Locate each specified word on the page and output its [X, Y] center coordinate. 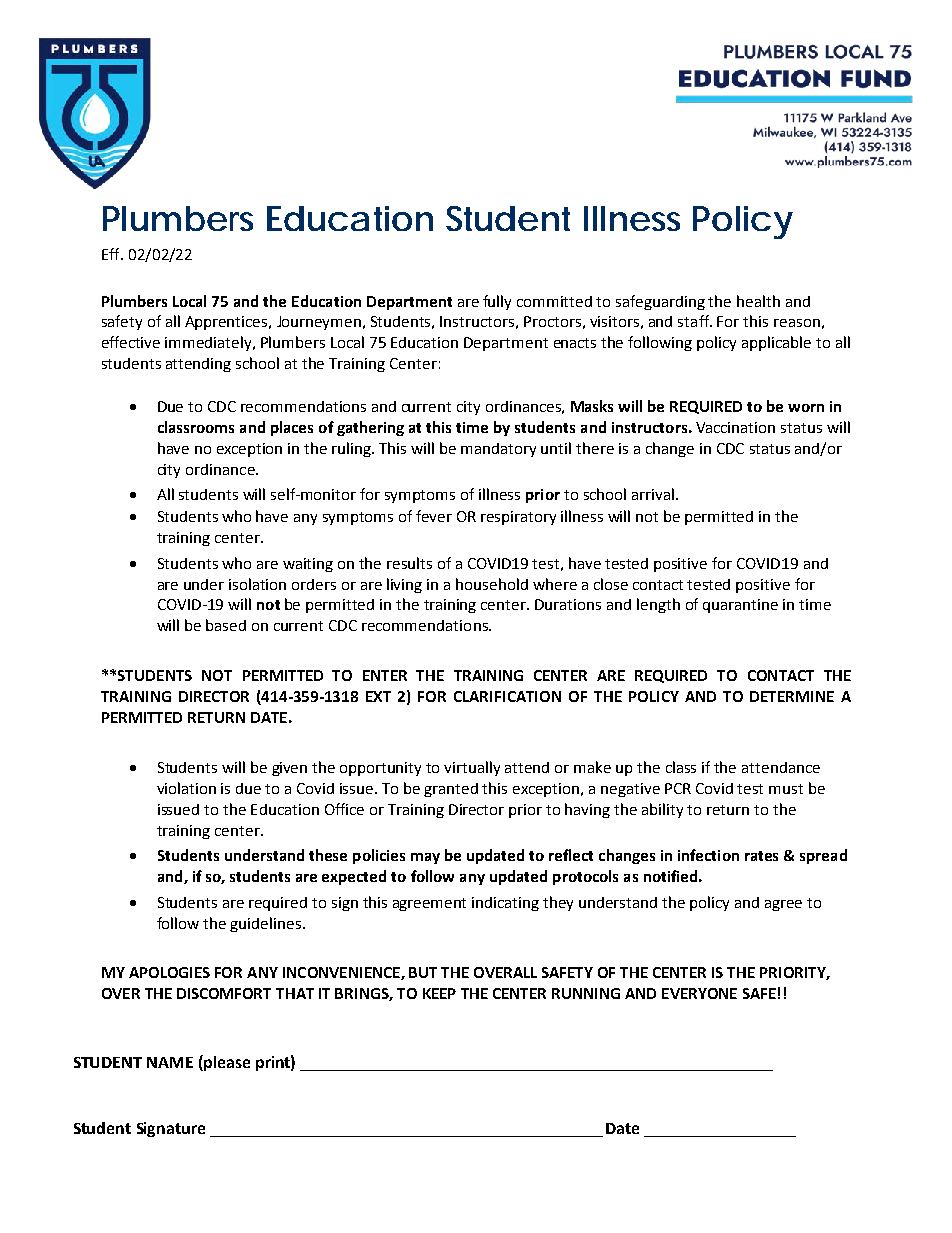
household [492, 584]
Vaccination [735, 427]
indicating [505, 904]
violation [186, 788]
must [786, 789]
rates [761, 856]
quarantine [740, 606]
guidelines [267, 924]
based [226, 625]
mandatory [498, 450]
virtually [472, 768]
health [758, 301]
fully [497, 302]
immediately [209, 343]
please [226, 1063]
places [292, 428]
